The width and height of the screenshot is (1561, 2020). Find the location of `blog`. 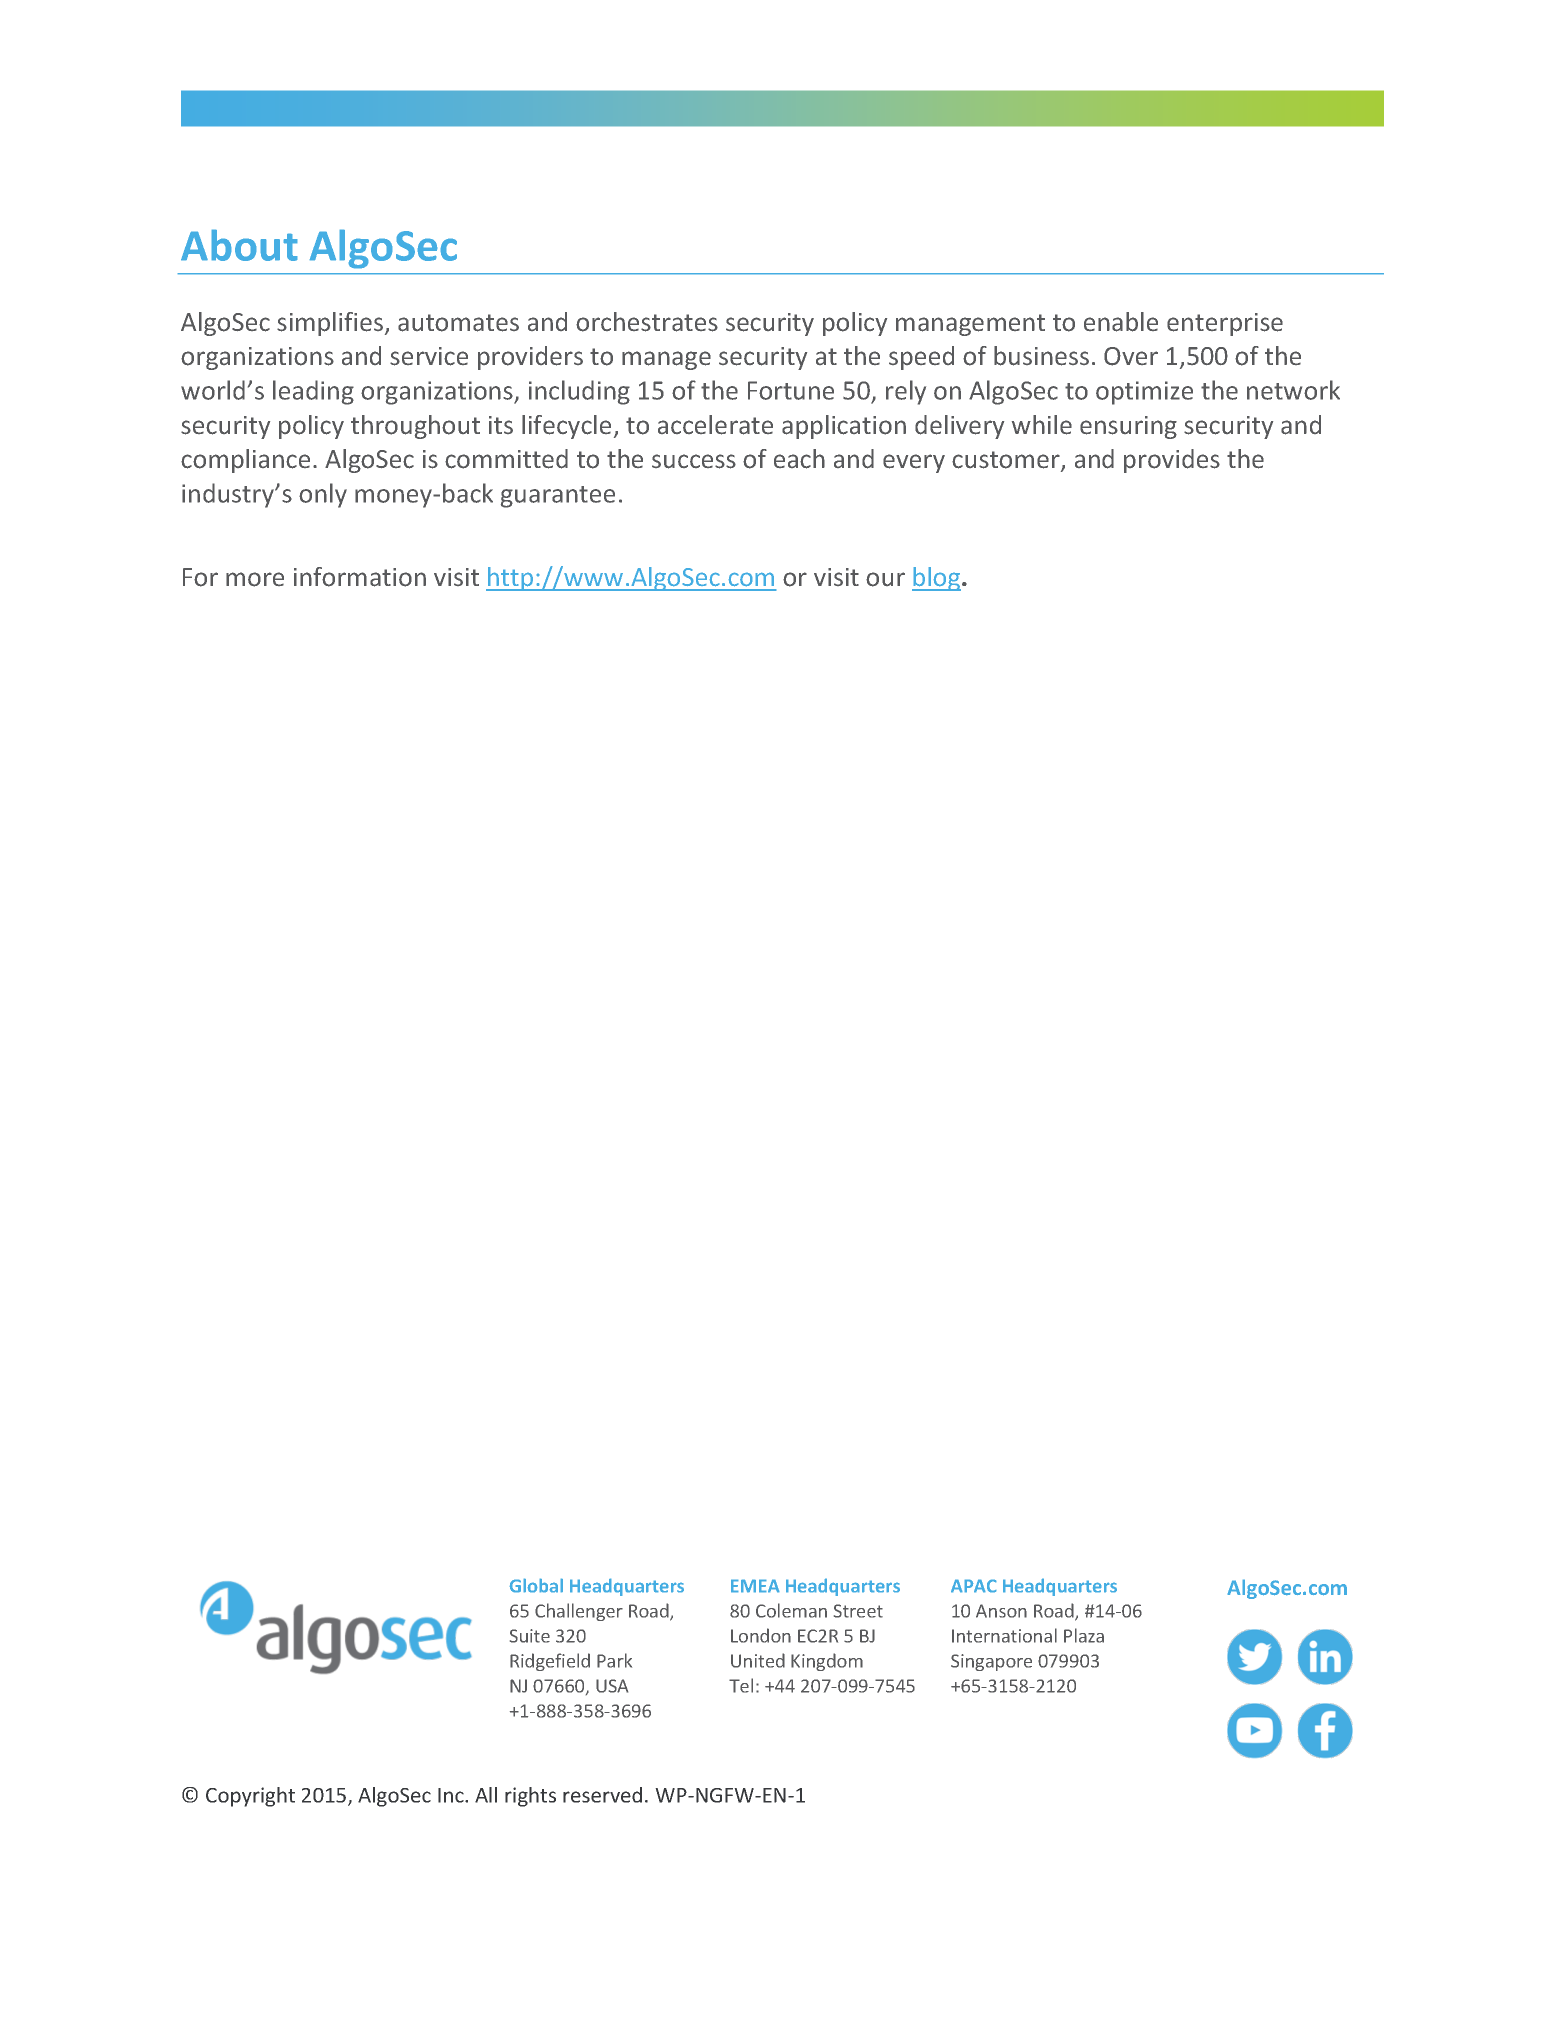

blog is located at coordinates (937, 579).
